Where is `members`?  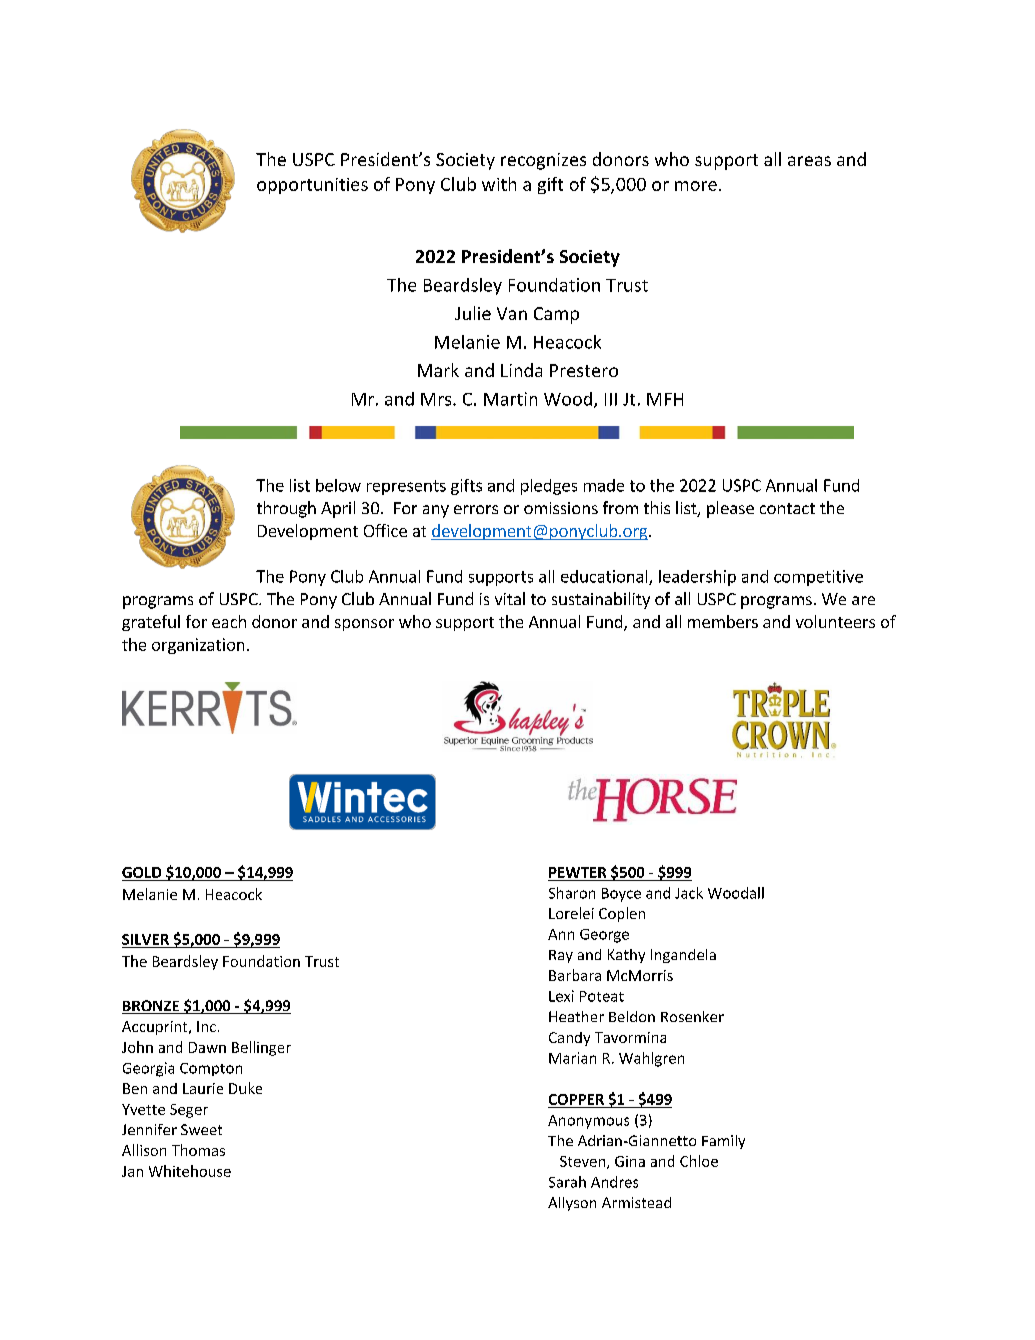 members is located at coordinates (723, 621).
